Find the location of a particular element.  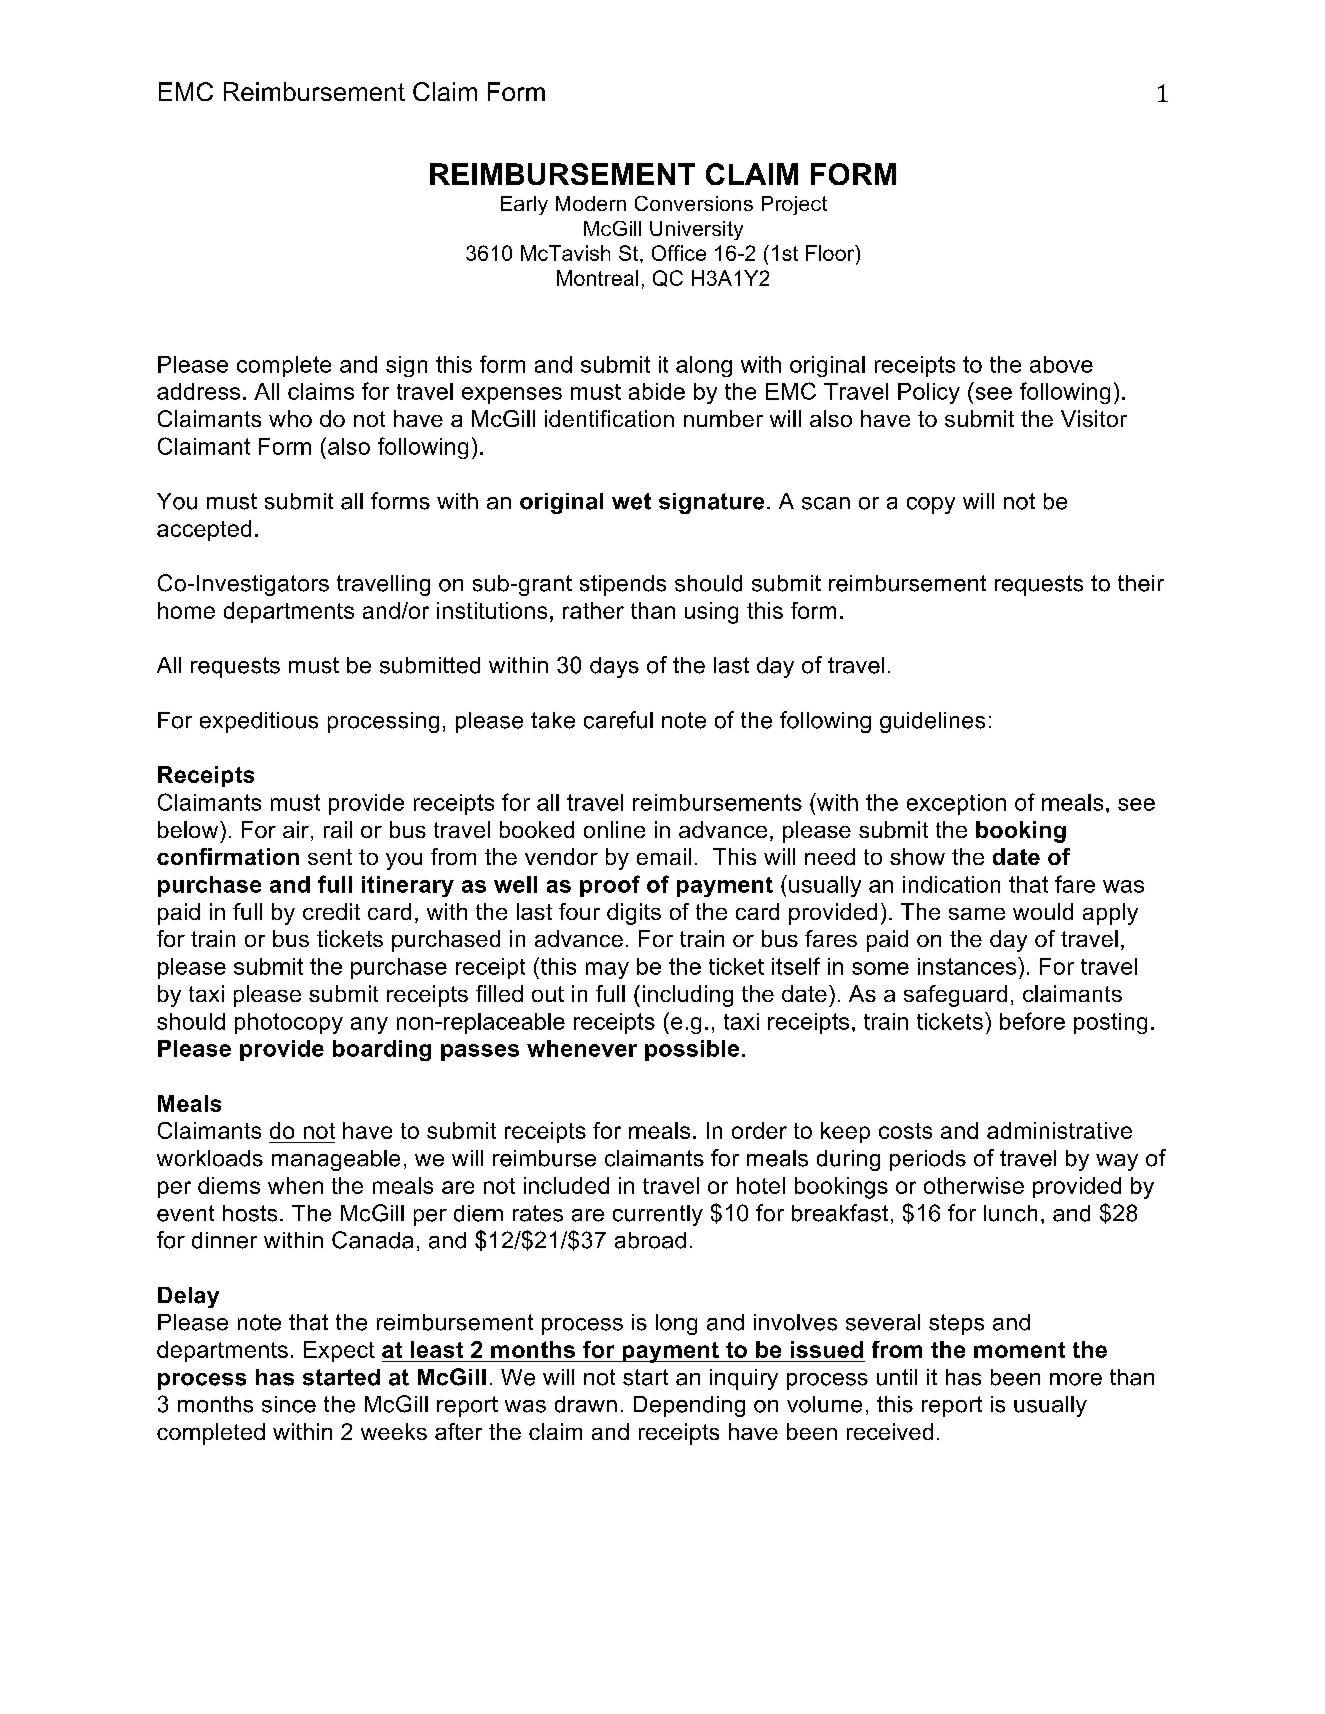

including is located at coordinates (688, 996).
